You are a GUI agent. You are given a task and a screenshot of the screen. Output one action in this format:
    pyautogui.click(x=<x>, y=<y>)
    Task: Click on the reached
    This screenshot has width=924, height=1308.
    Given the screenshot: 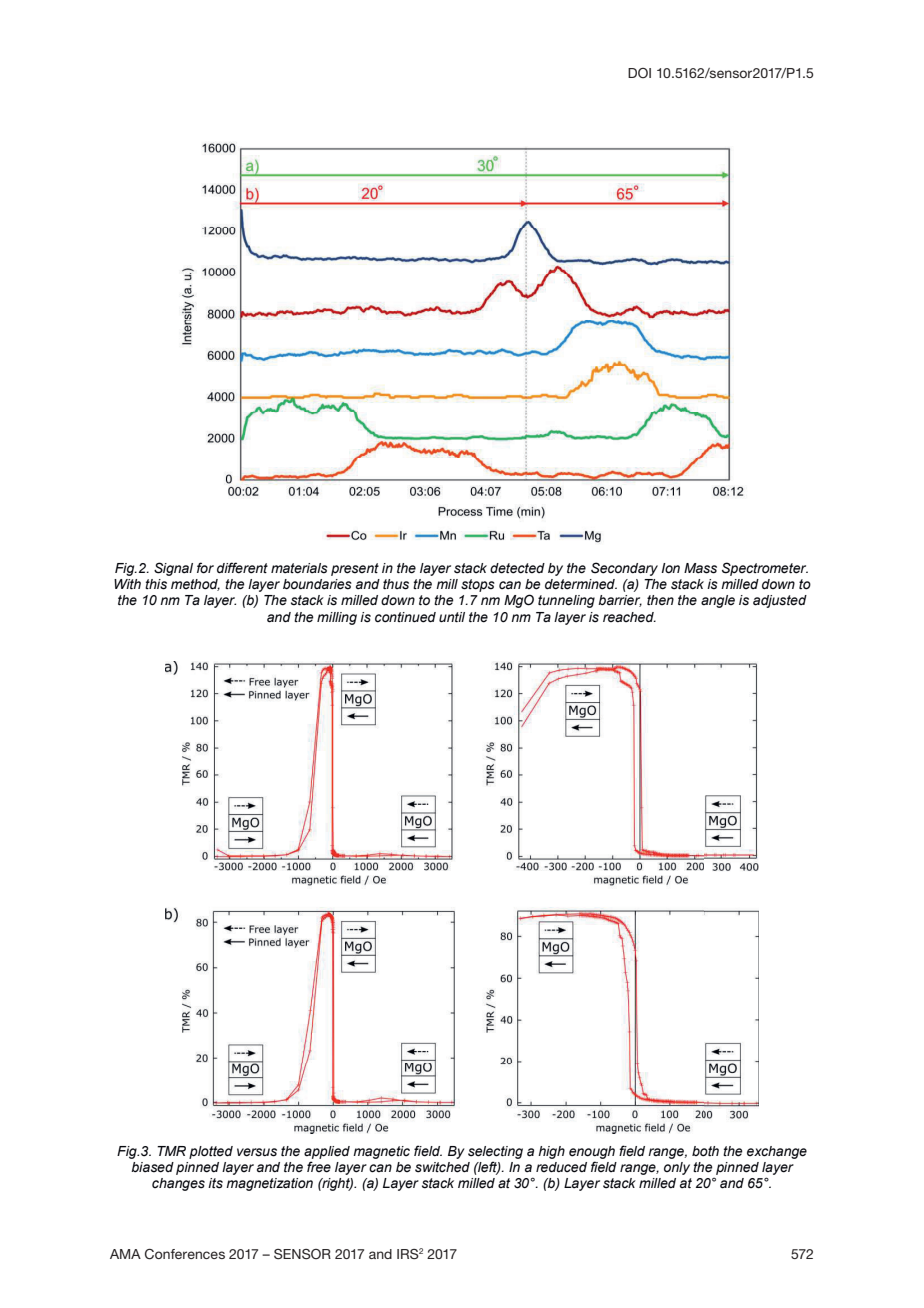 What is the action you would take?
    pyautogui.click(x=629, y=617)
